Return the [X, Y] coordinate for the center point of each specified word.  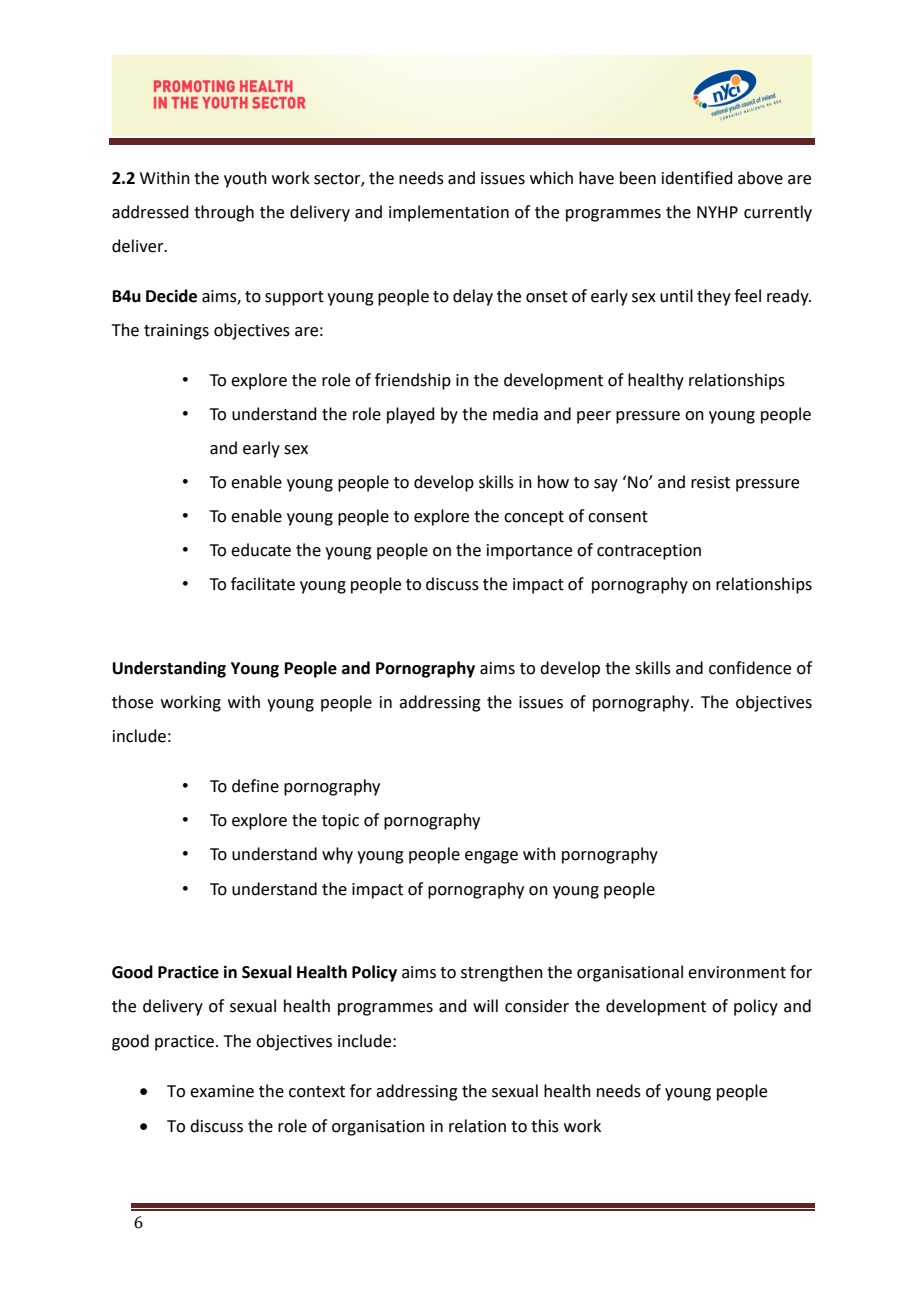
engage [491, 857]
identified [697, 178]
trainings [176, 332]
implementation [449, 213]
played [411, 415]
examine [222, 1091]
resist [710, 482]
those [132, 702]
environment [737, 972]
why [337, 855]
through [224, 213]
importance [529, 552]
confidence [750, 668]
